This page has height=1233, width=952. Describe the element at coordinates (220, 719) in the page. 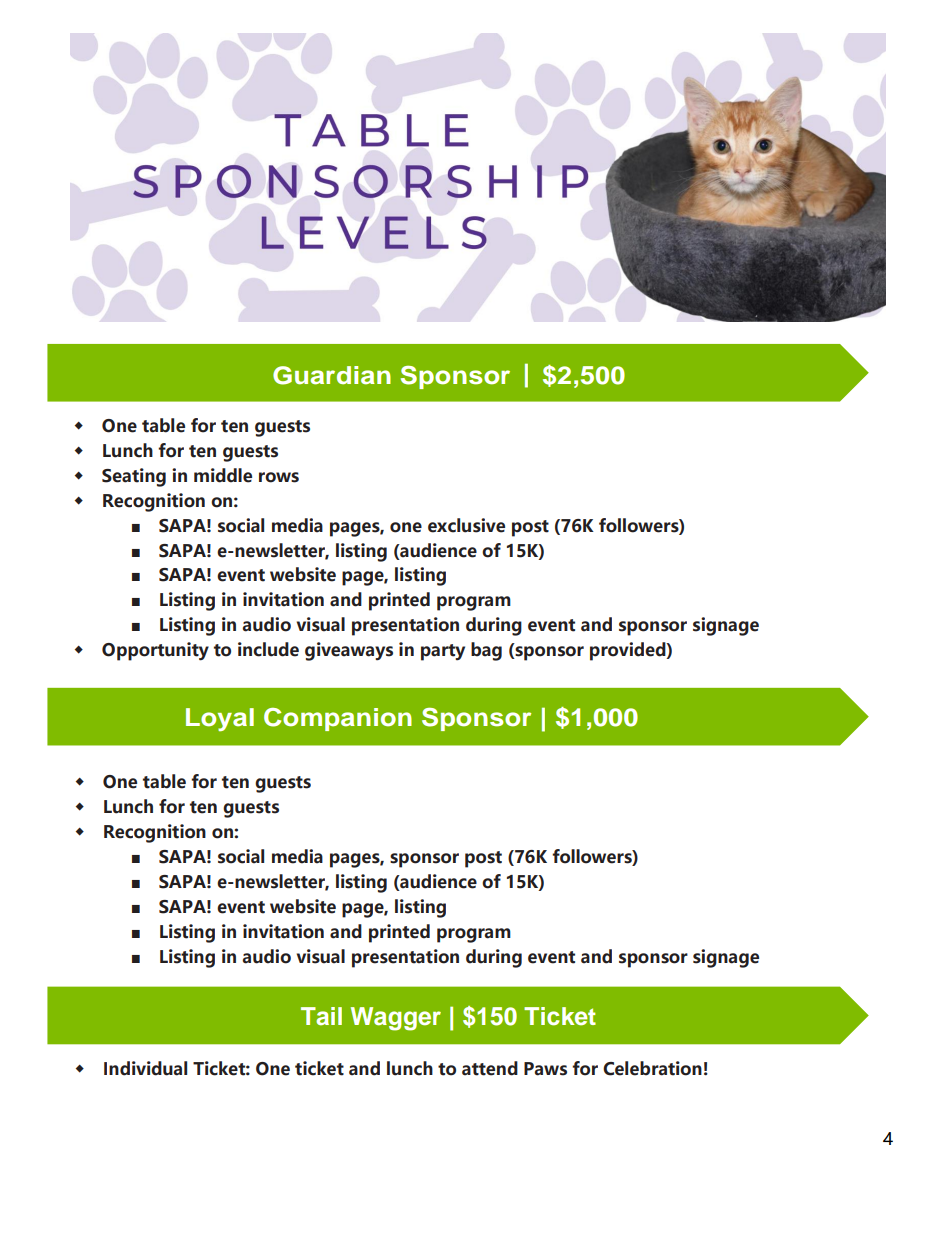

I see `Loyal` at that location.
